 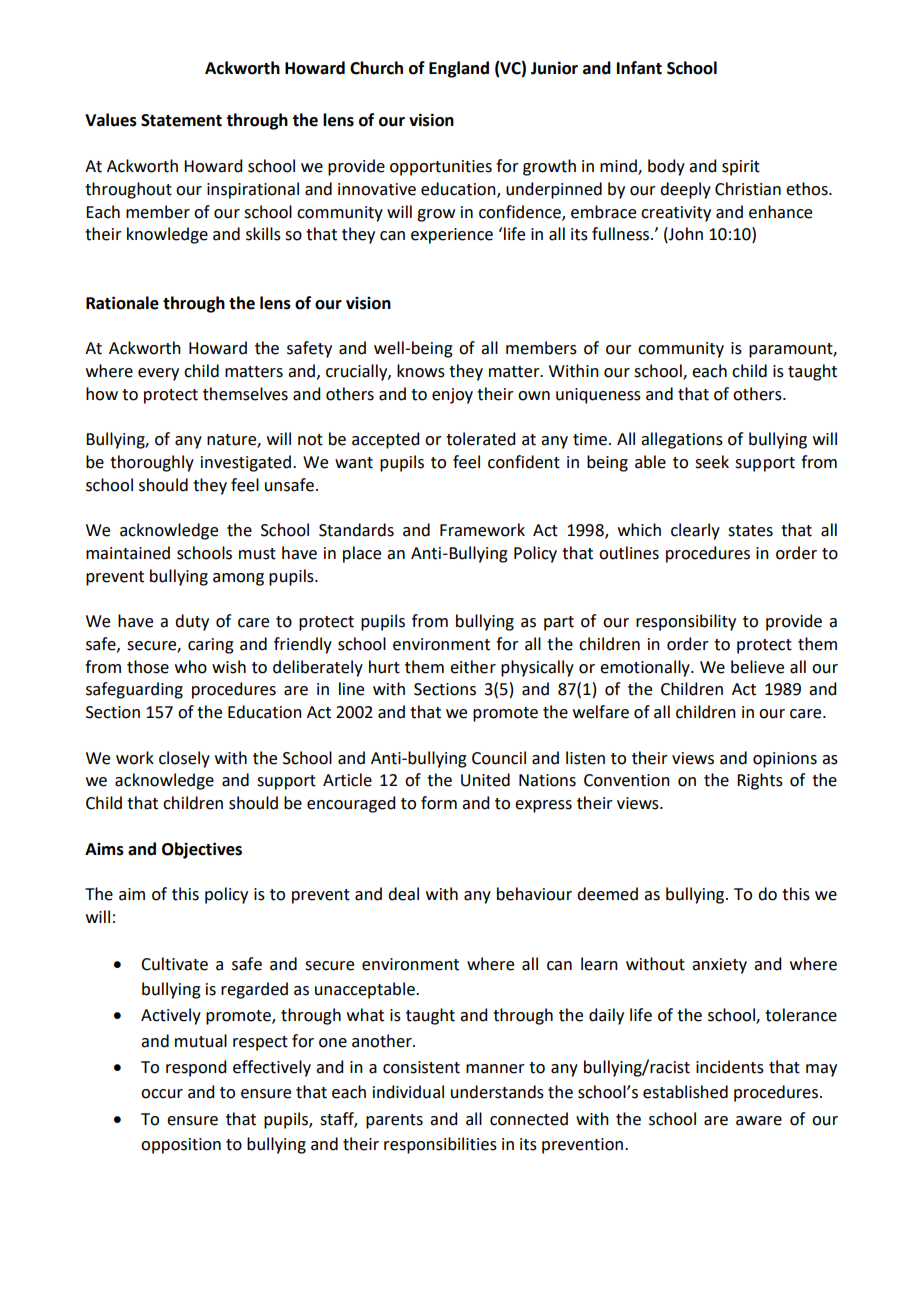 I want to click on understands, so click(x=497, y=1092).
